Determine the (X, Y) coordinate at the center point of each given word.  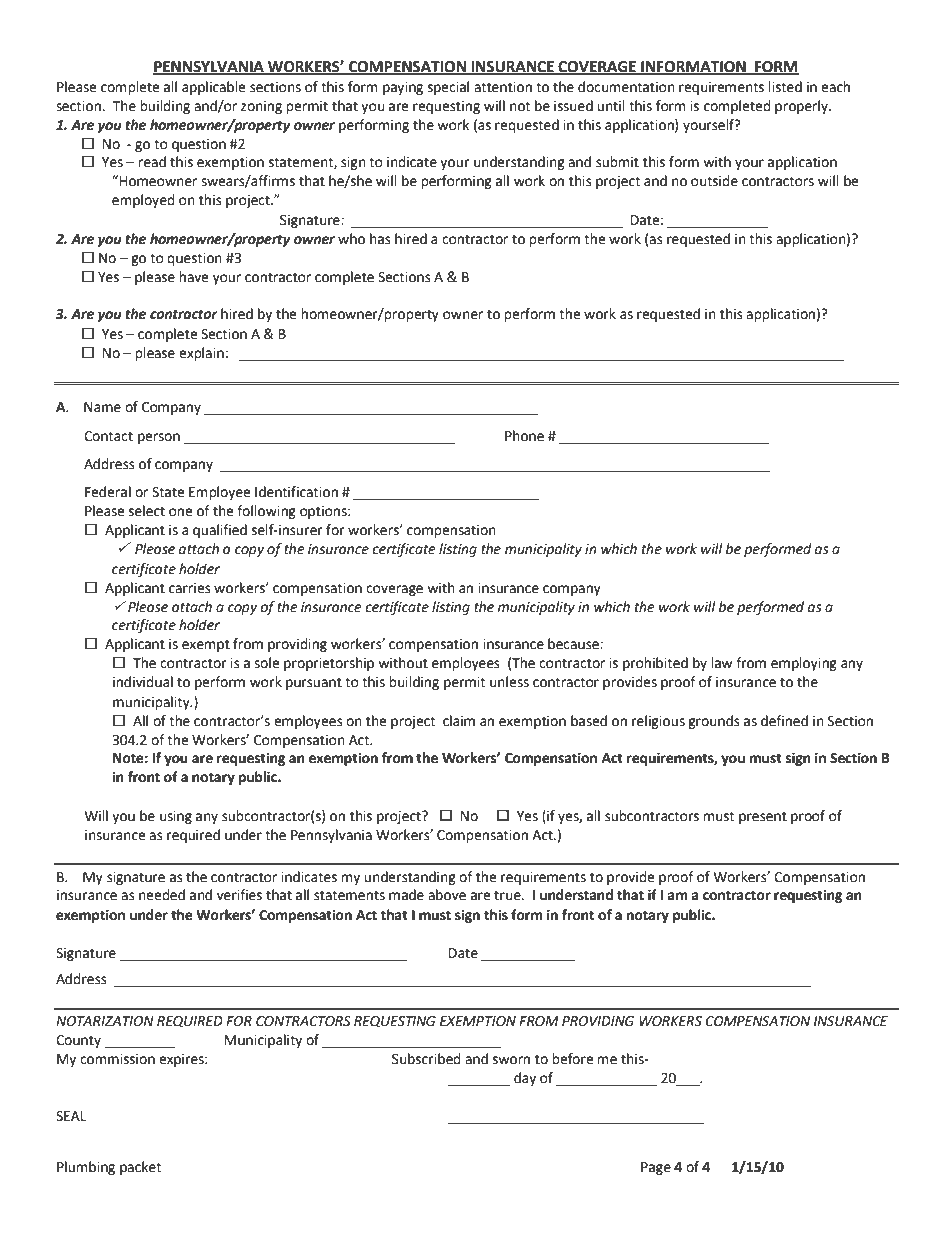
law (721, 663)
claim (459, 721)
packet (140, 1168)
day (525, 1079)
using (176, 817)
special (448, 88)
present (763, 817)
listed (785, 87)
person (159, 438)
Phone (524, 436)
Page (656, 1168)
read (152, 162)
